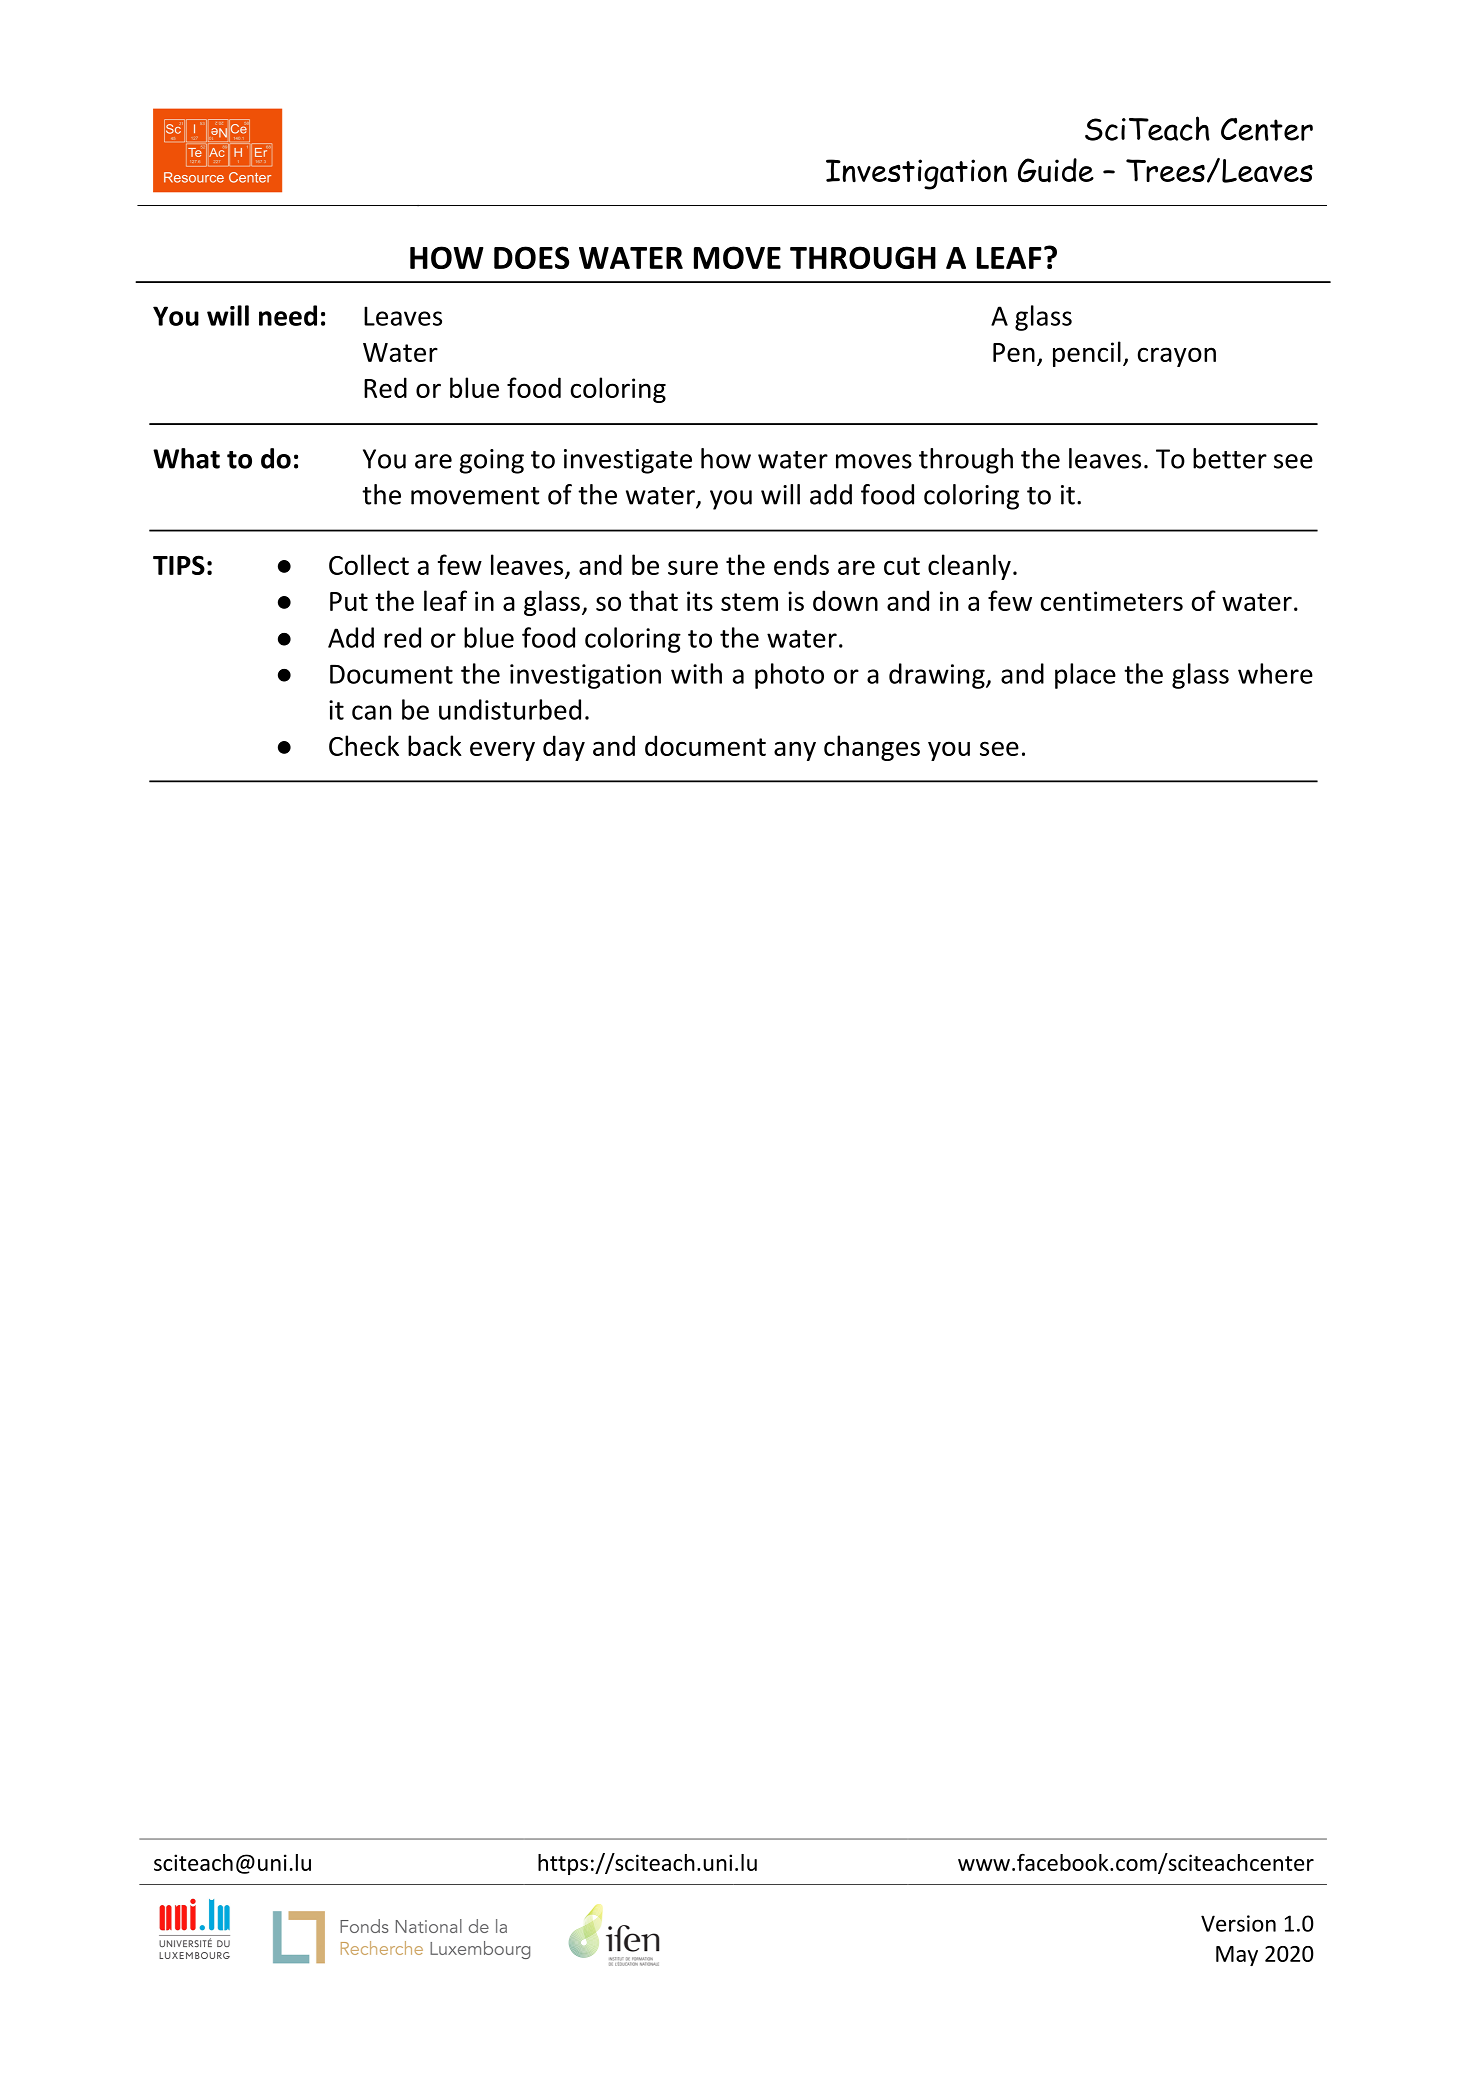 This screenshot has height=2075, width=1467. Describe the element at coordinates (288, 315) in the screenshot. I see `need` at that location.
